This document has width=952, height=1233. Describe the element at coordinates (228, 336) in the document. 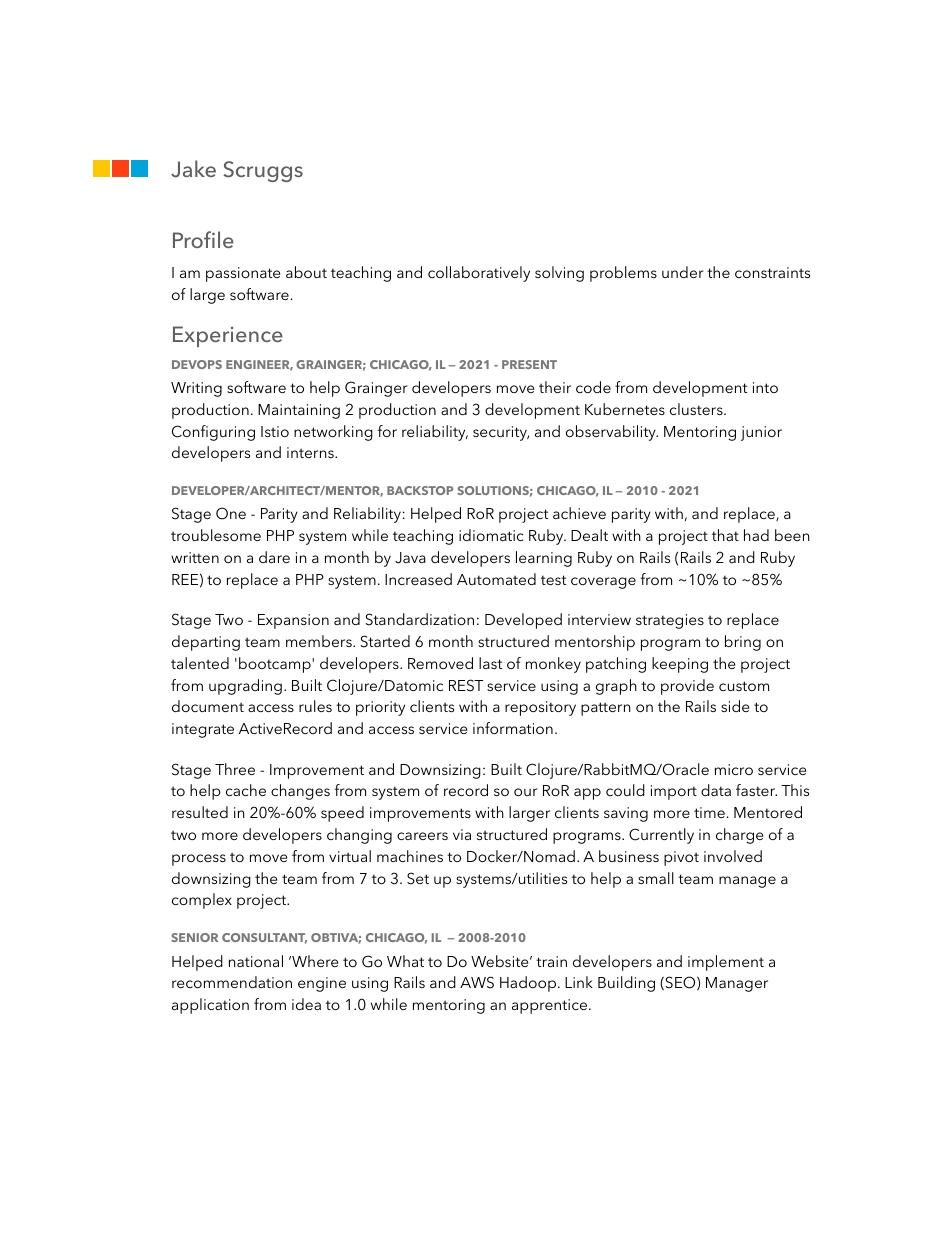

I see `Experience` at that location.
